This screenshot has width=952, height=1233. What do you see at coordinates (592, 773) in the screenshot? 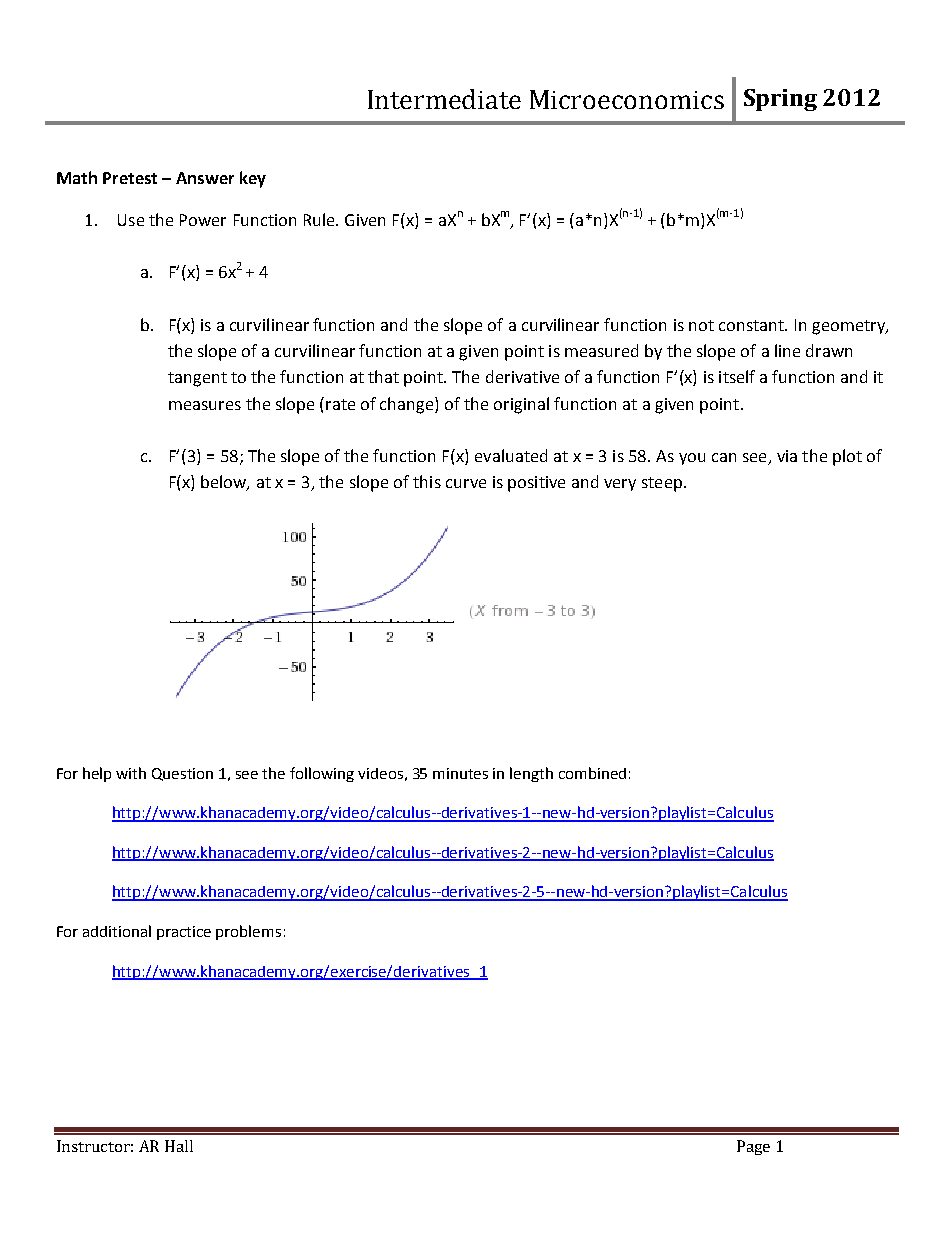
I see `combined` at bounding box center [592, 773].
